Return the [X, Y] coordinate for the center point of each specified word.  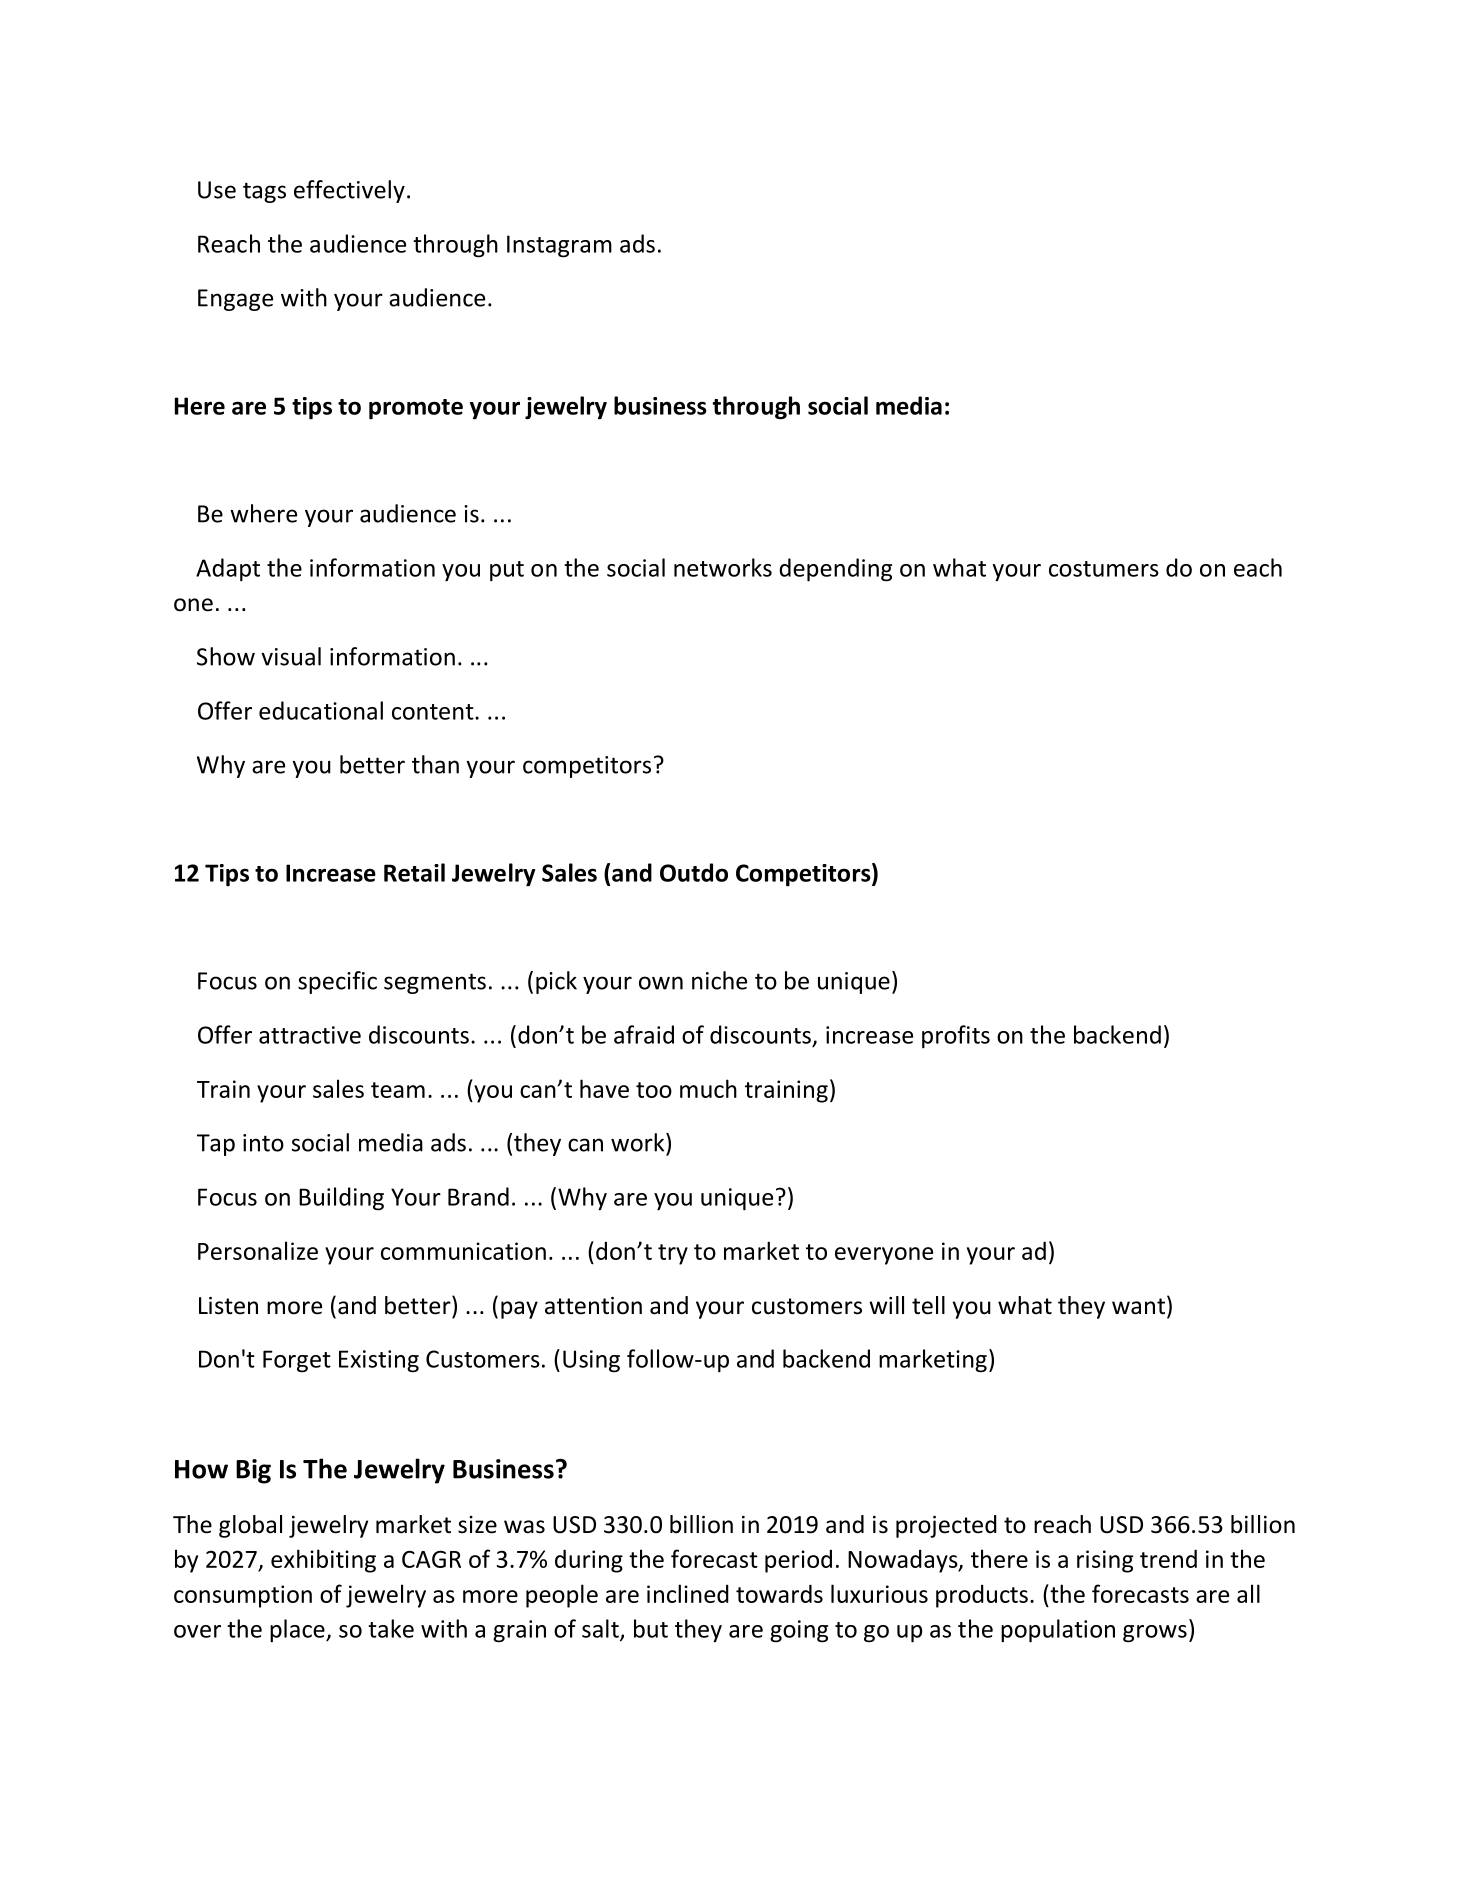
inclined [688, 1593]
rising [1105, 1561]
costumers [1104, 569]
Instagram [559, 246]
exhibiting [323, 1561]
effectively [349, 191]
